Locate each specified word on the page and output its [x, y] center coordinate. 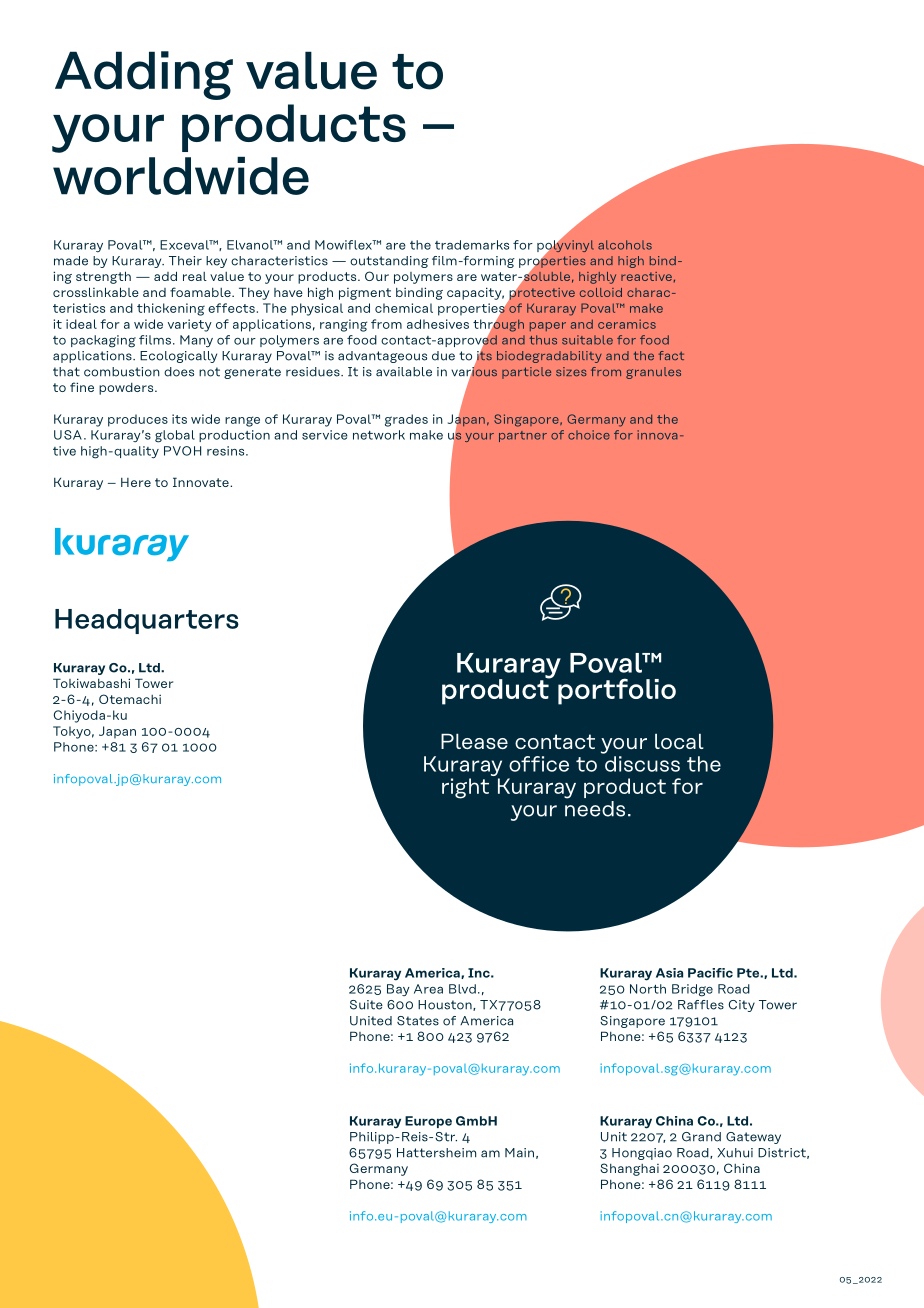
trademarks [472, 245]
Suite [366, 1005]
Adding [144, 75]
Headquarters [147, 621]
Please [474, 741]
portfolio [617, 691]
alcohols [625, 245]
